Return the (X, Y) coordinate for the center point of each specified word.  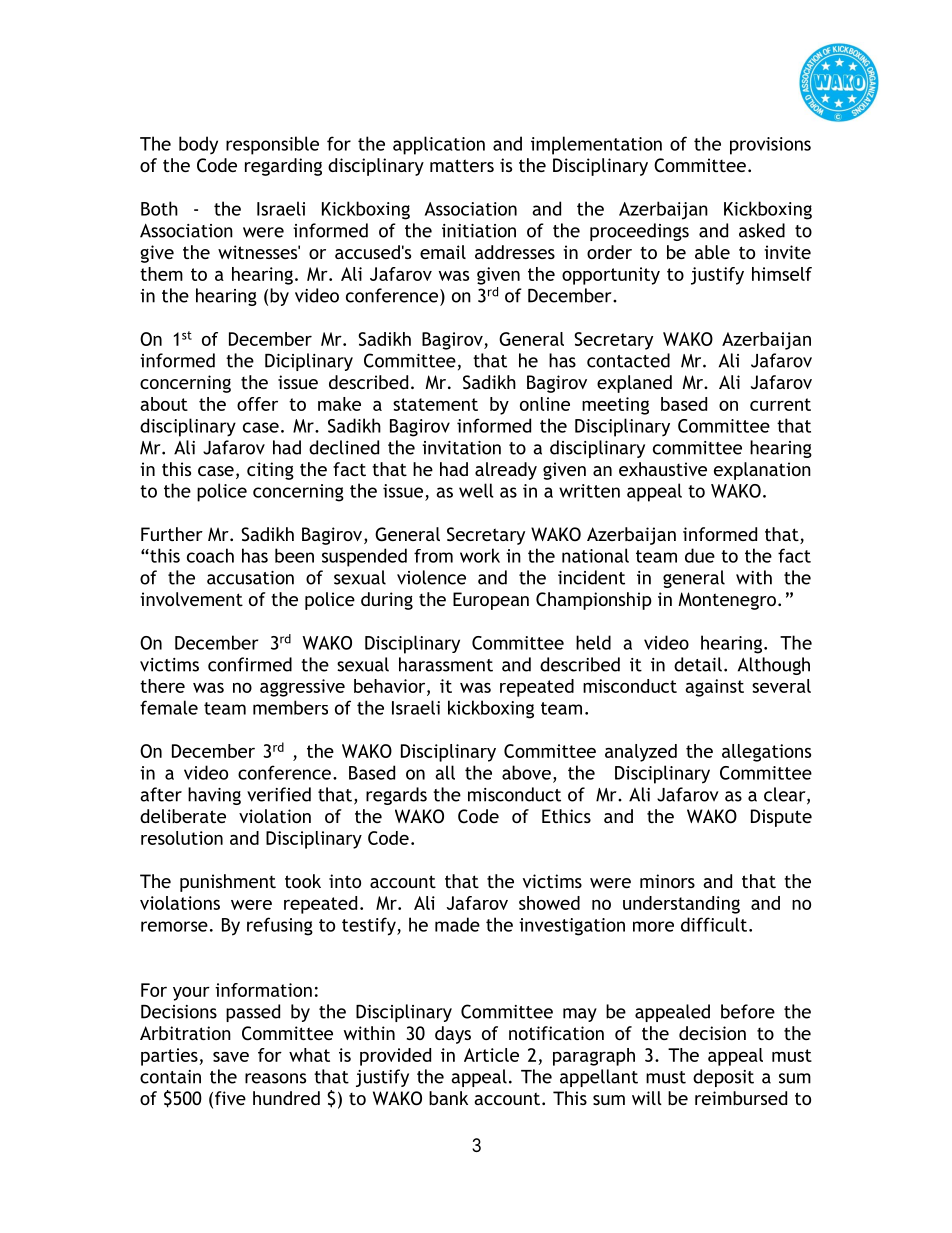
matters (462, 165)
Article (491, 1055)
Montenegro (727, 601)
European (491, 601)
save (231, 1057)
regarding (283, 167)
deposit (723, 1078)
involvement (191, 599)
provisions (770, 146)
